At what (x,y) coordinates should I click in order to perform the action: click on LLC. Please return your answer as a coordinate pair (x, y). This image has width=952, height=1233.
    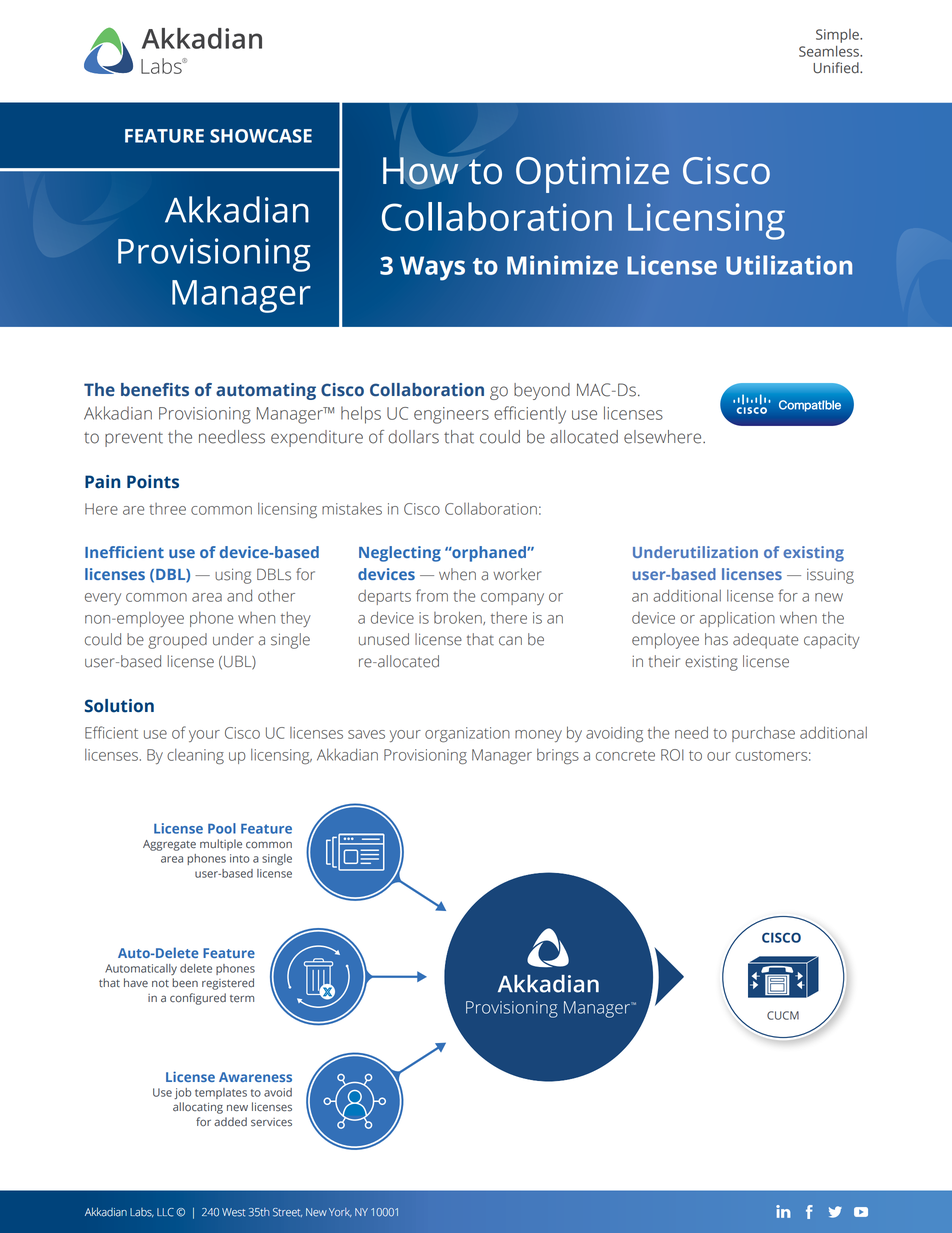
    Looking at the image, I should click on (165, 1212).
